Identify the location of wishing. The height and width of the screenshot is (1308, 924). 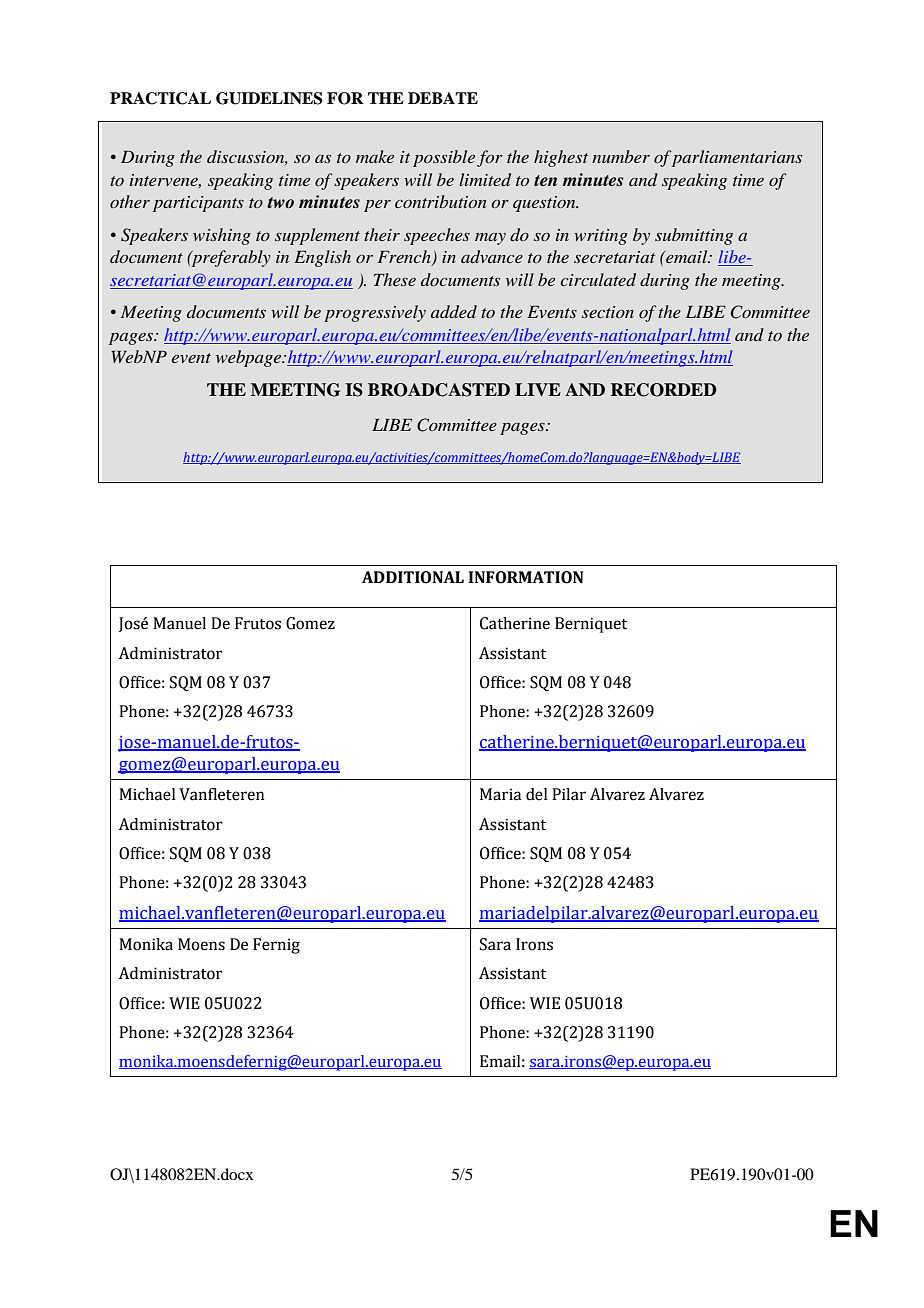
(222, 236).
